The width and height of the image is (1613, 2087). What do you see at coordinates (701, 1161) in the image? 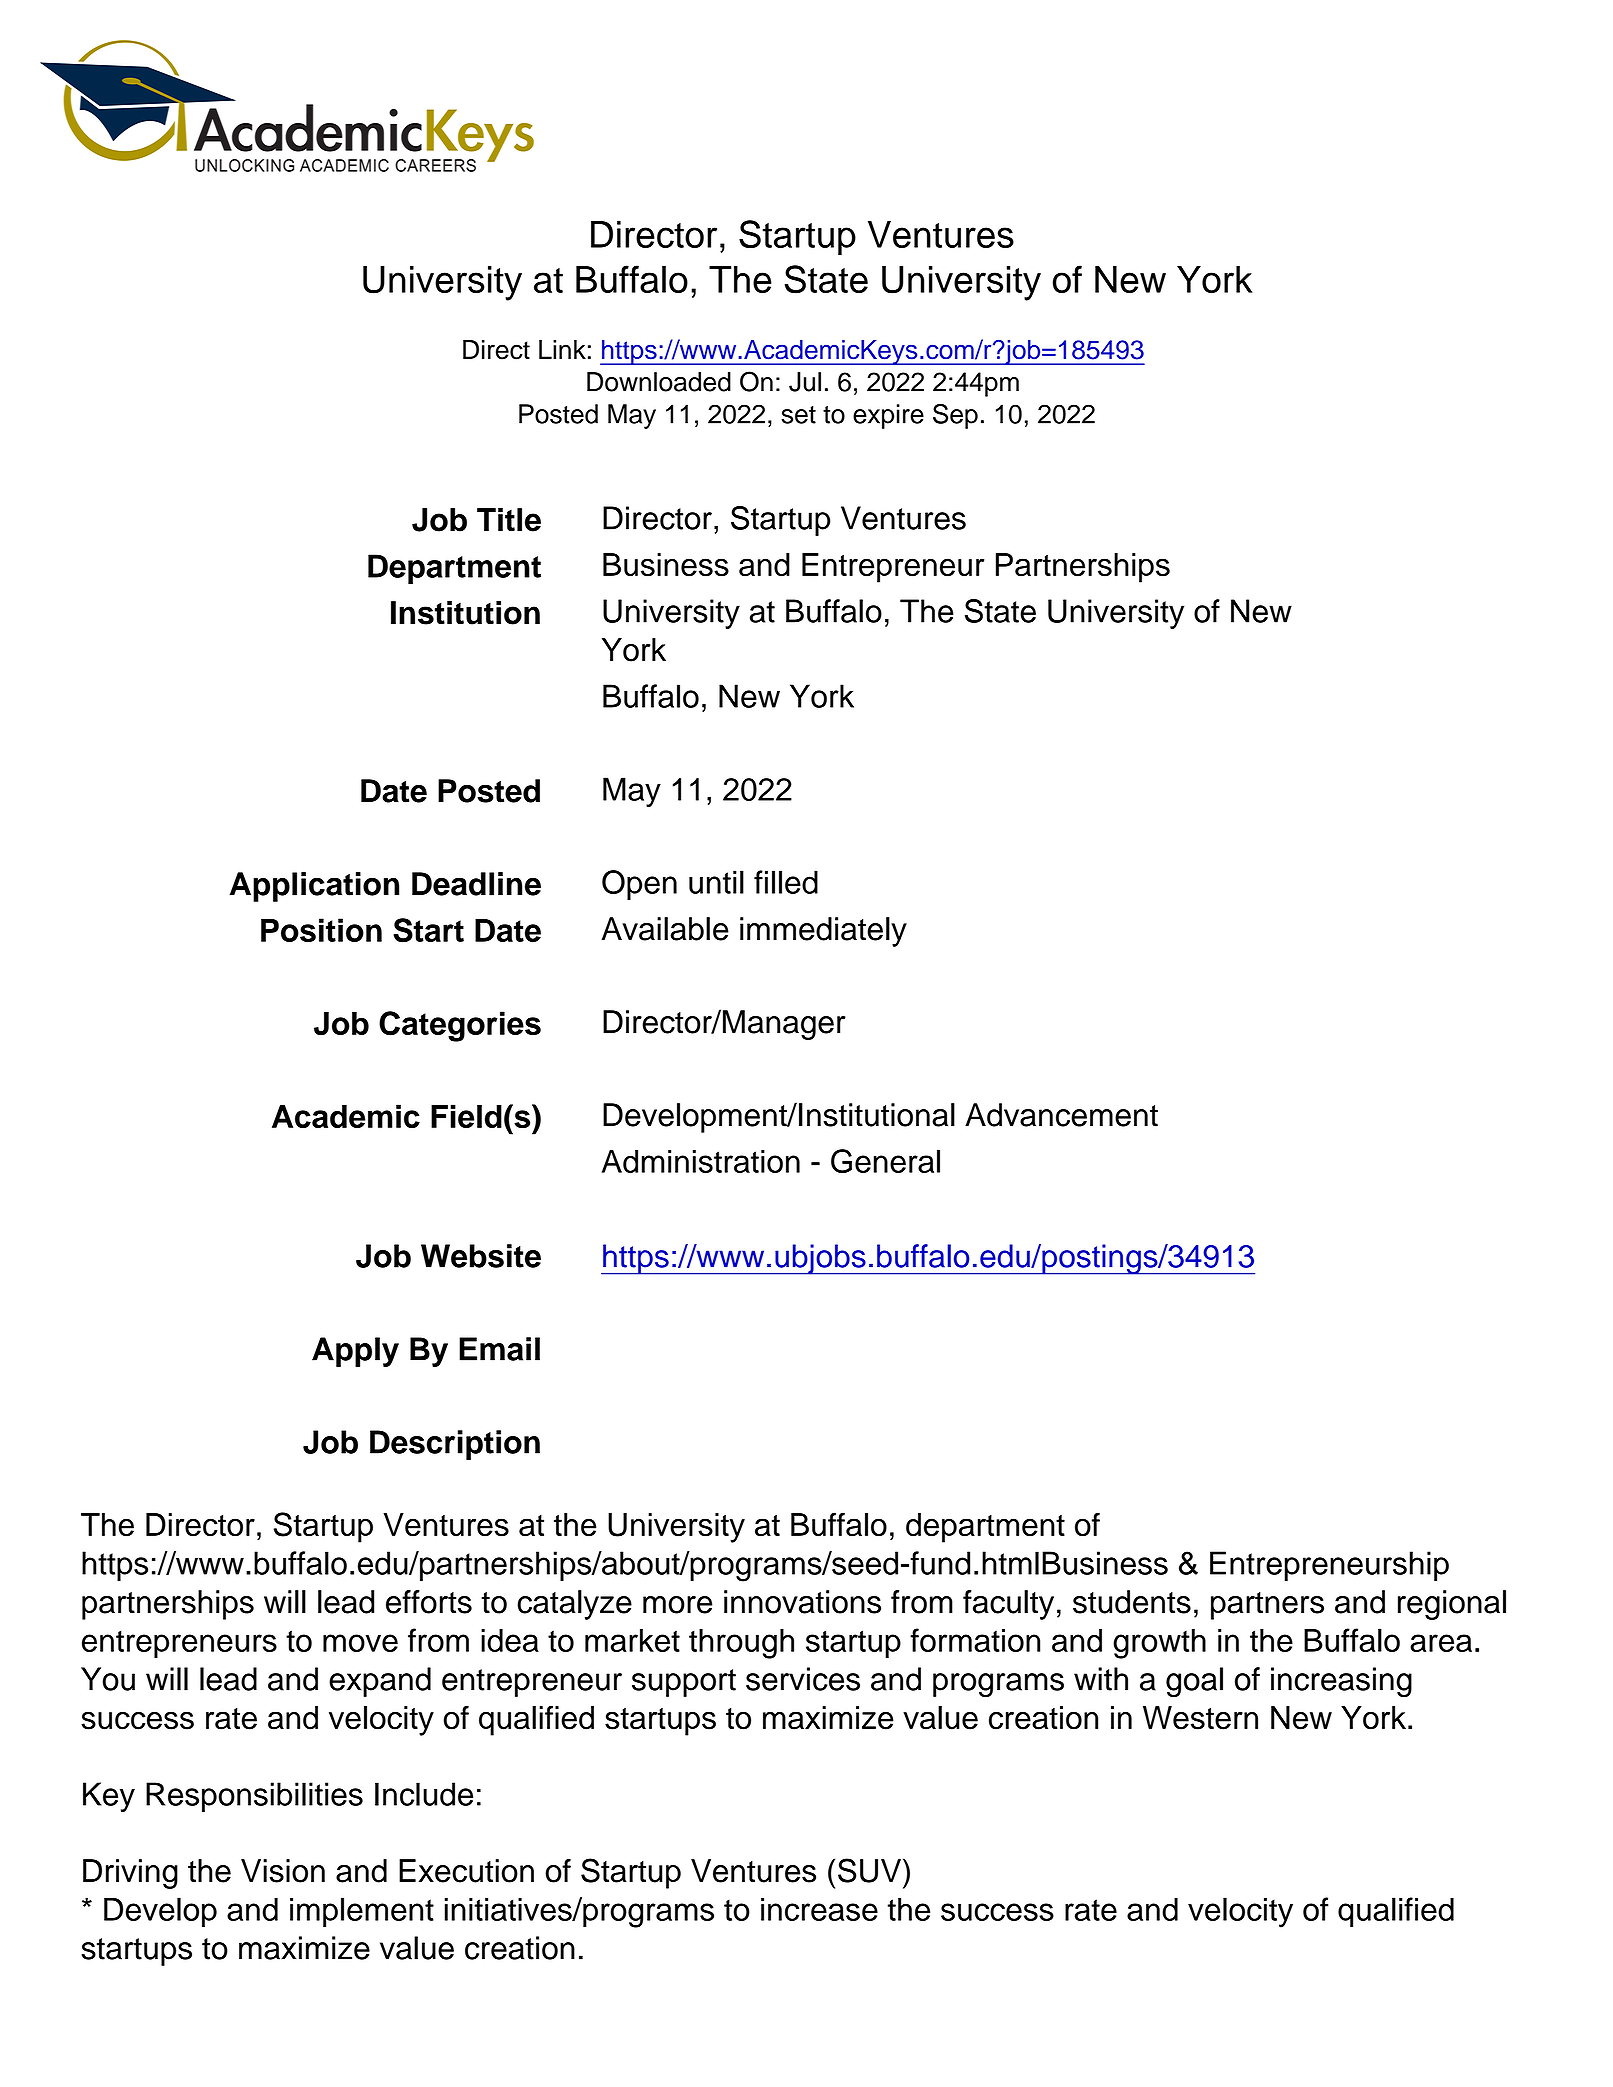
I see `Administration` at bounding box center [701, 1161].
